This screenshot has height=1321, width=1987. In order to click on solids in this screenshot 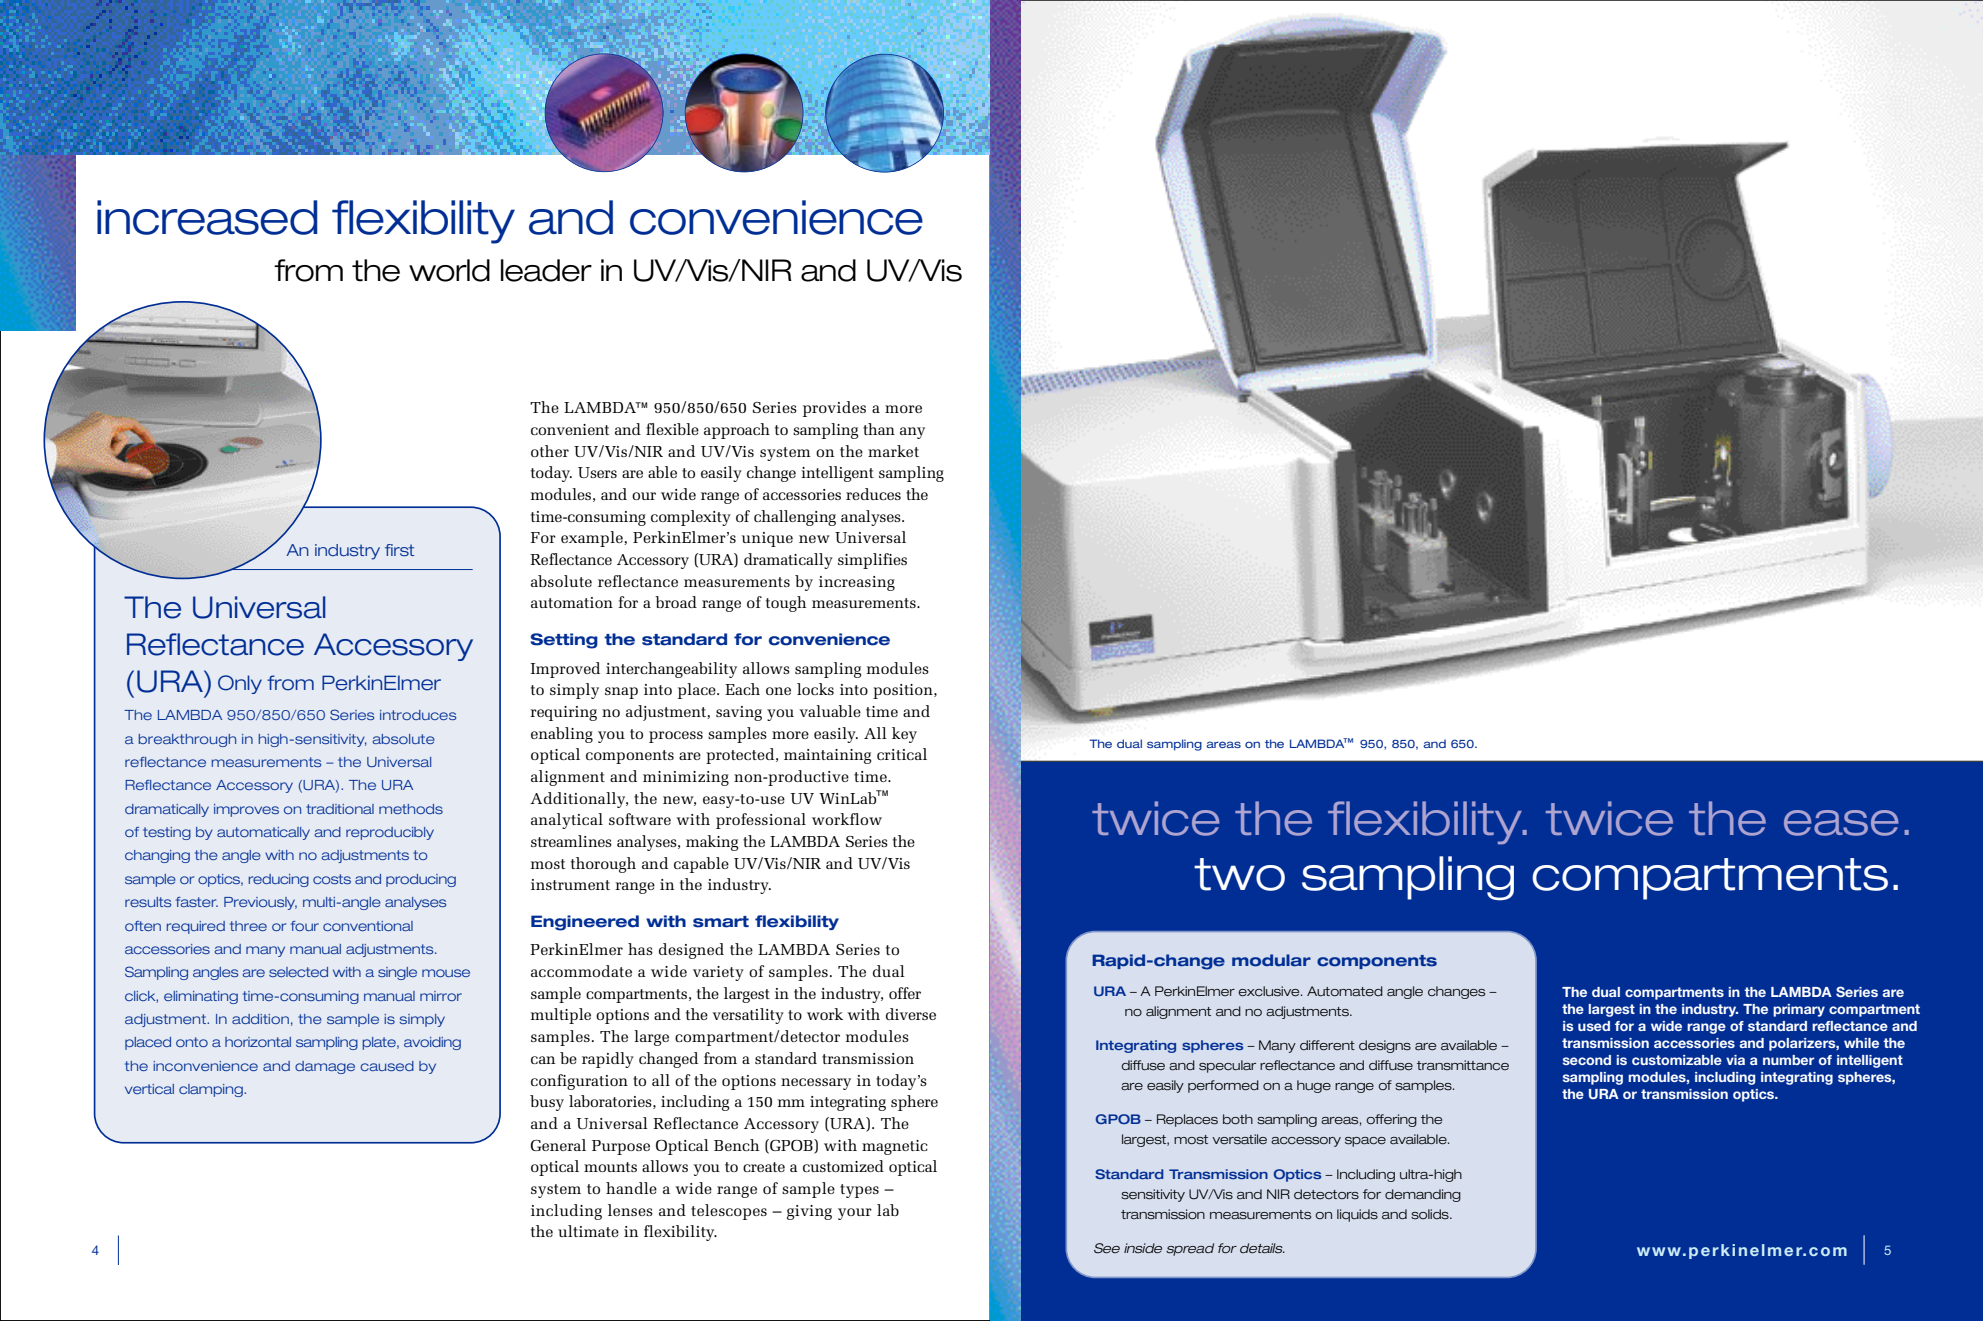, I will do `click(1431, 1214)`.
